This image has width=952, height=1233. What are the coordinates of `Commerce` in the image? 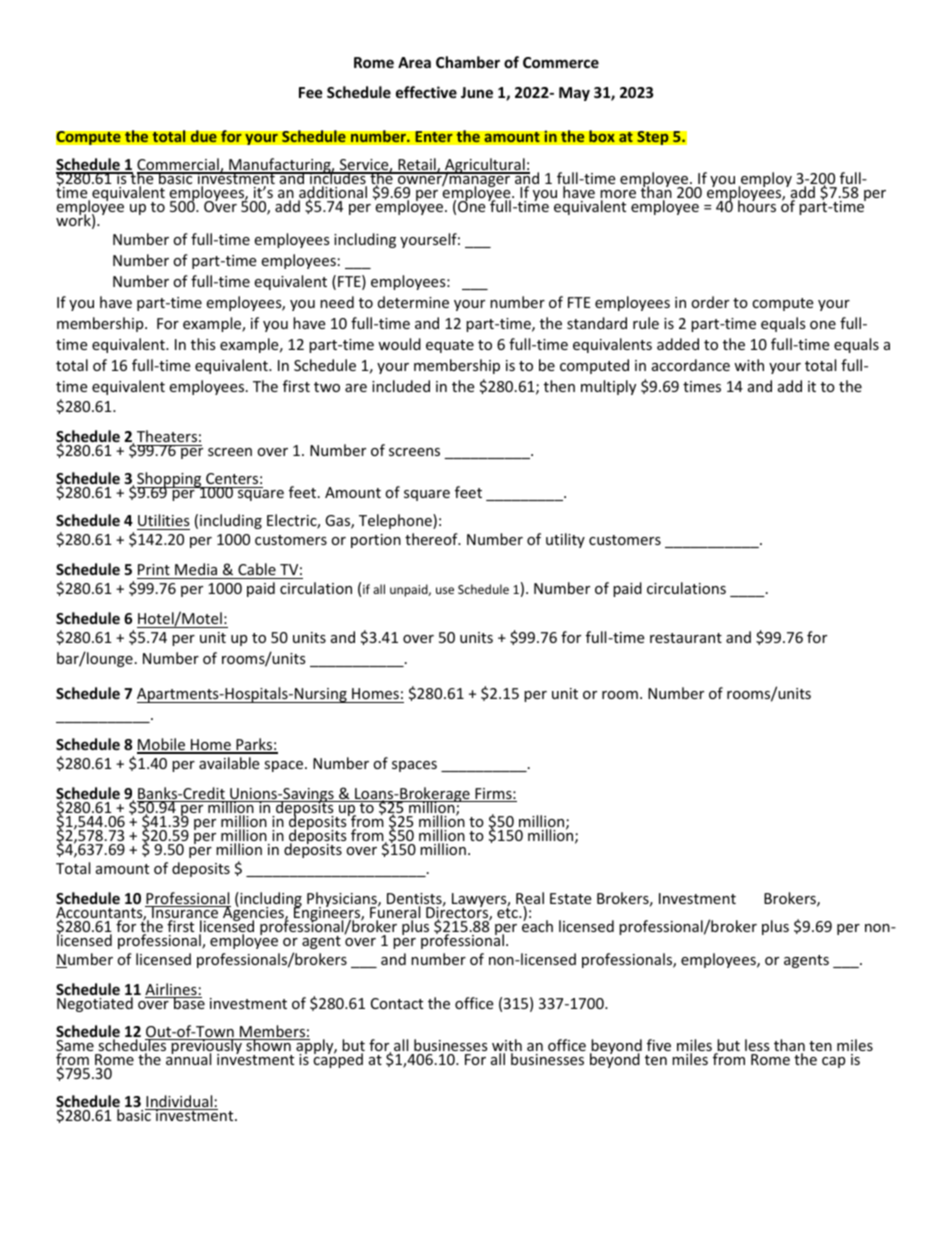 It's located at (561, 62).
